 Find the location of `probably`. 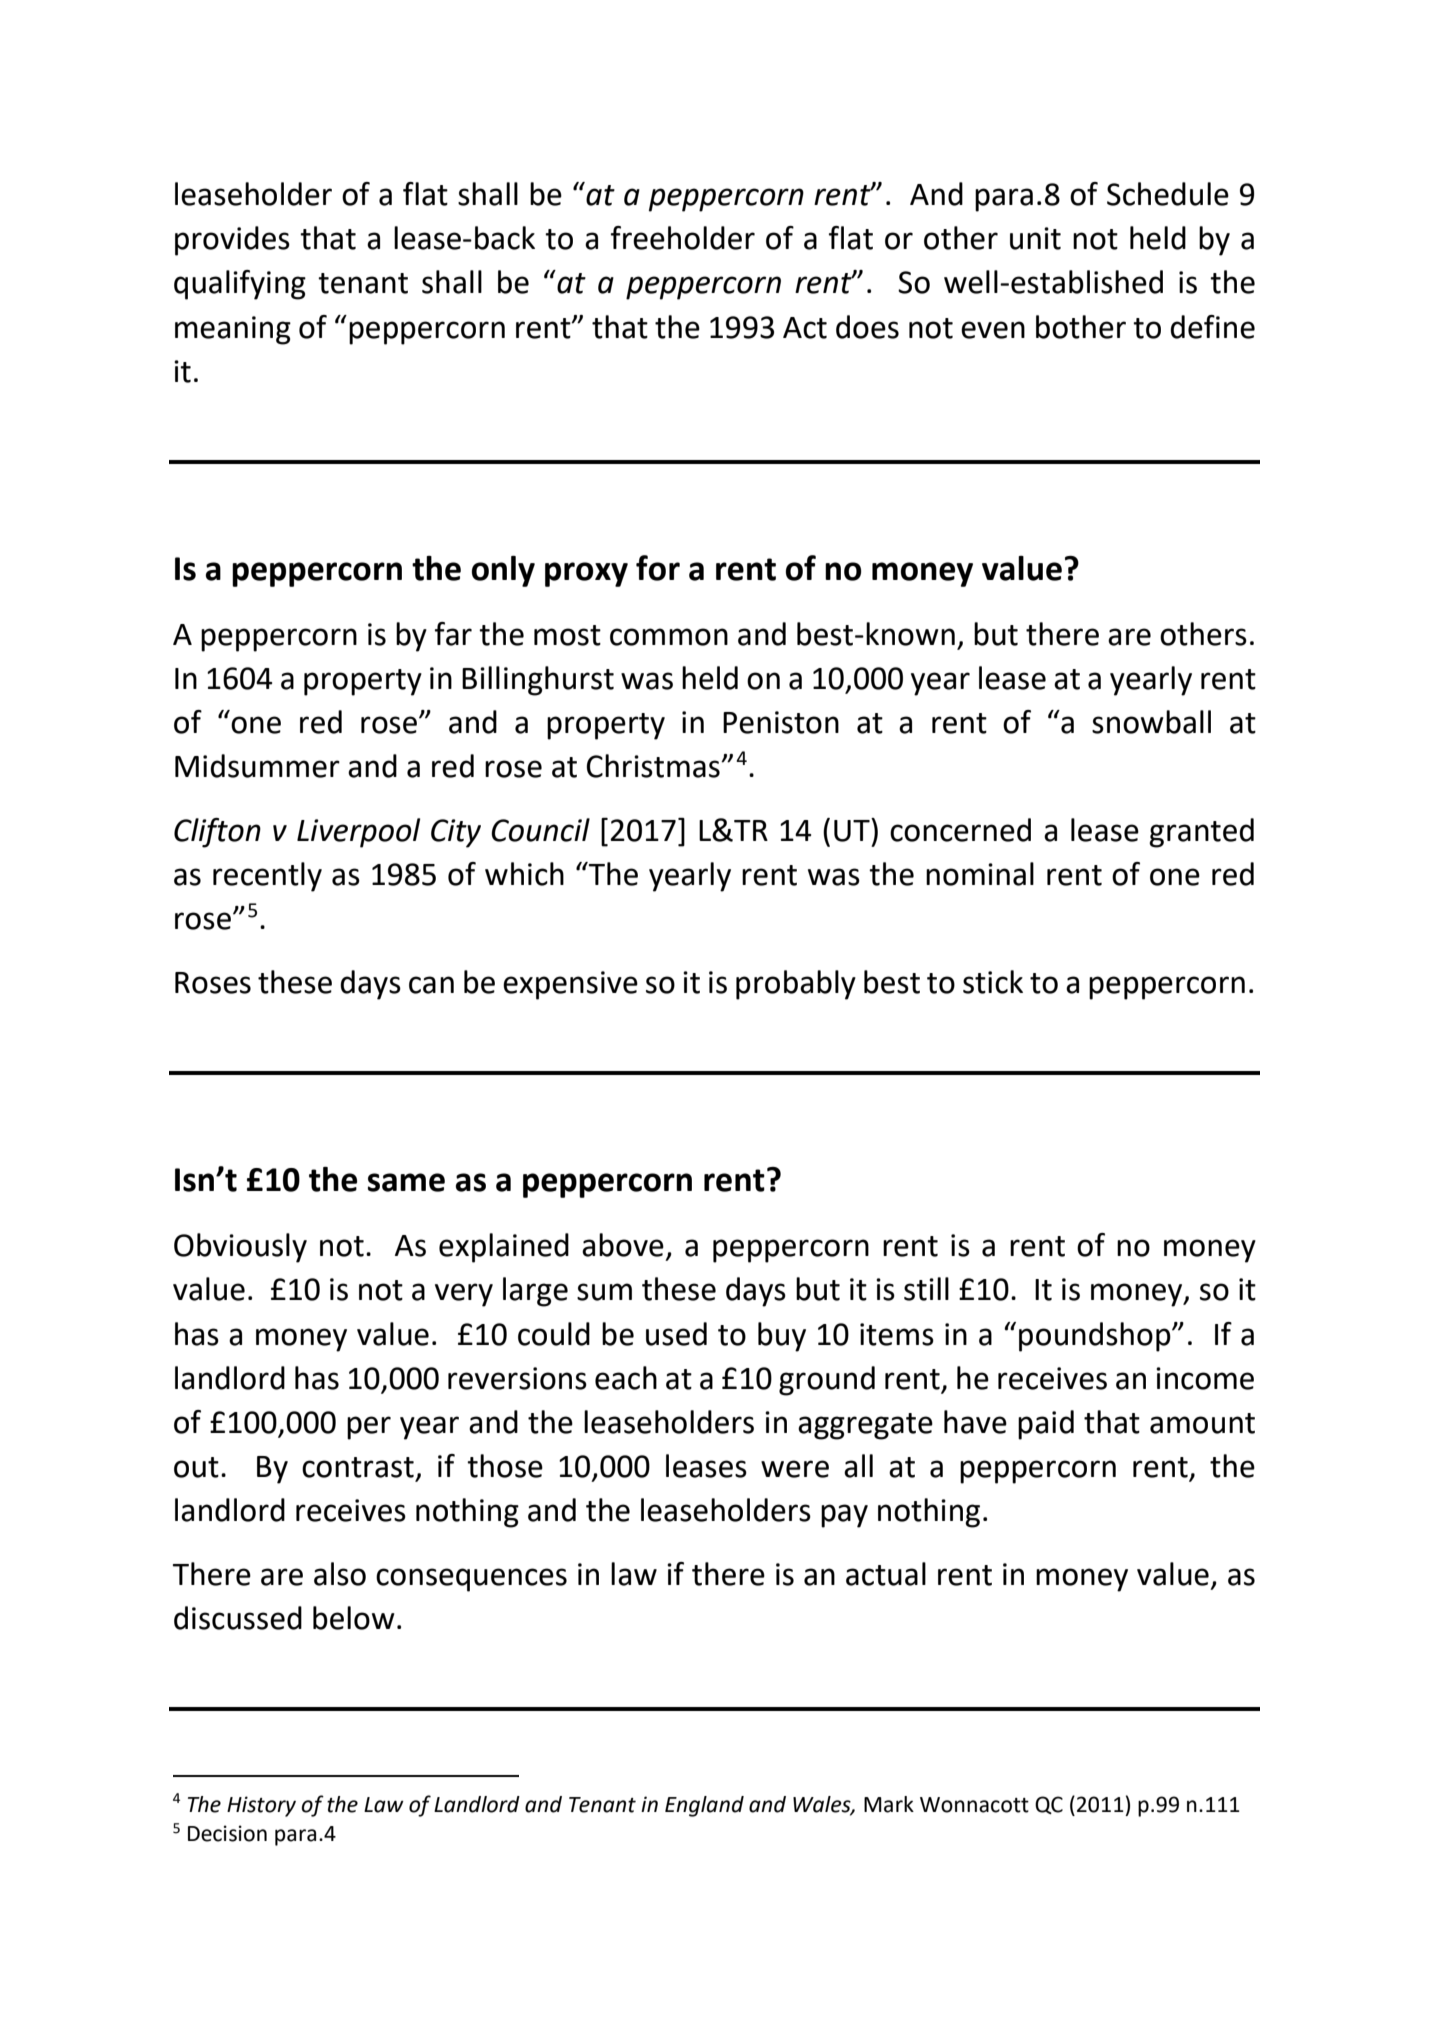

probably is located at coordinates (796, 985).
